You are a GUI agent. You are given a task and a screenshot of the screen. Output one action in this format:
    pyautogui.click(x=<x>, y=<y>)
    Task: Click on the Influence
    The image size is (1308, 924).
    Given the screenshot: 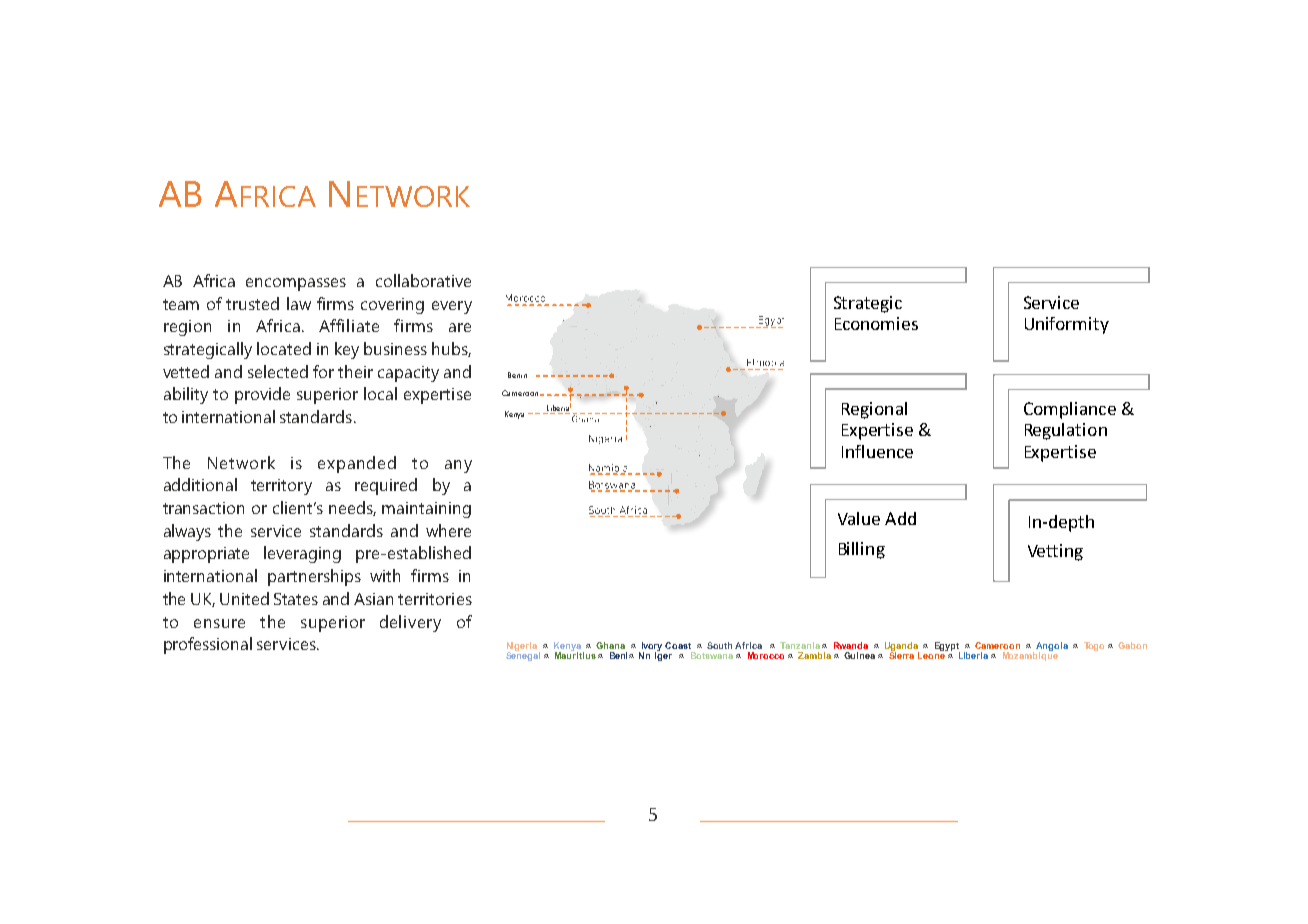 What is the action you would take?
    pyautogui.click(x=877, y=451)
